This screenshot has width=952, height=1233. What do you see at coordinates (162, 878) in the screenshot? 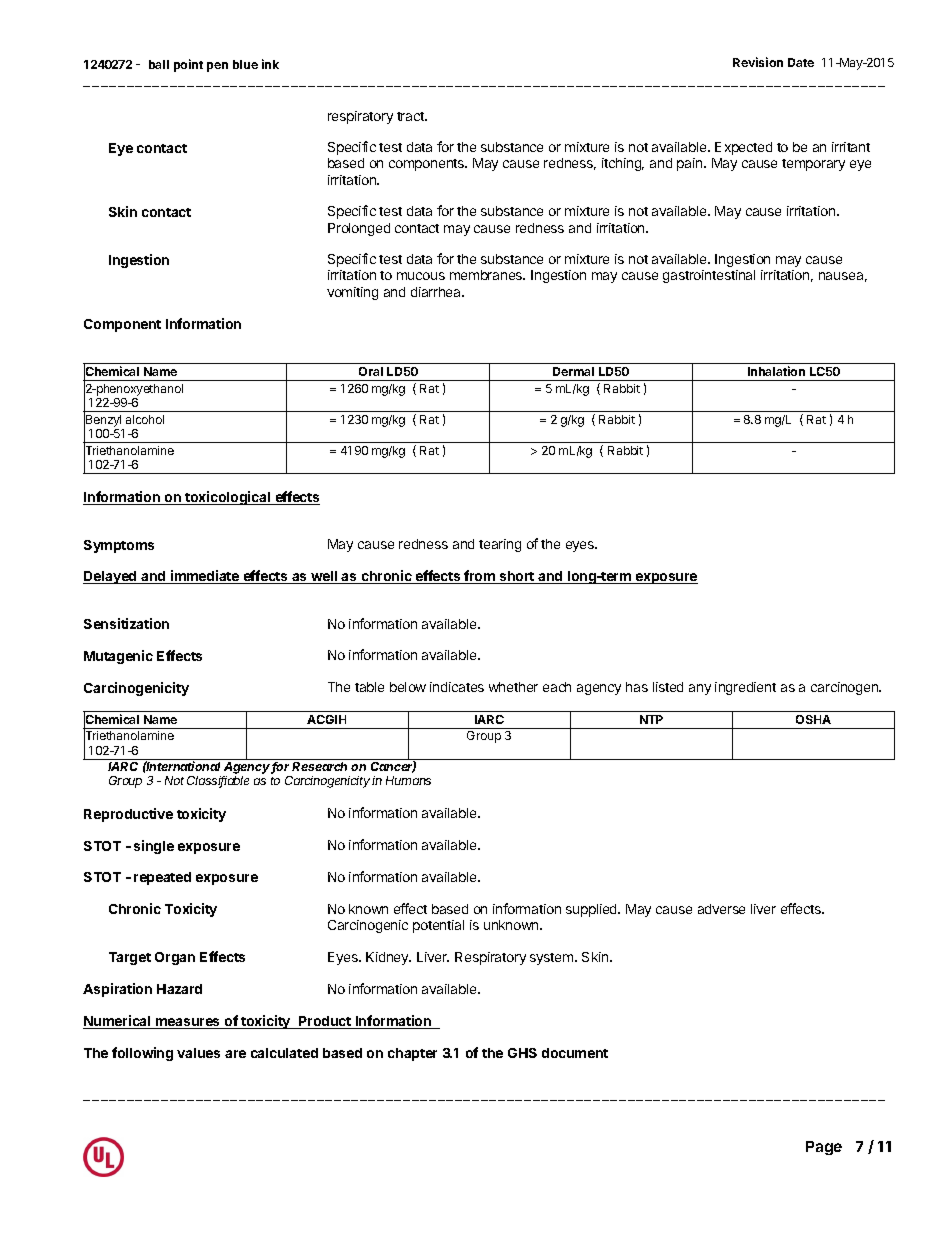
I see `repeated` at bounding box center [162, 878].
